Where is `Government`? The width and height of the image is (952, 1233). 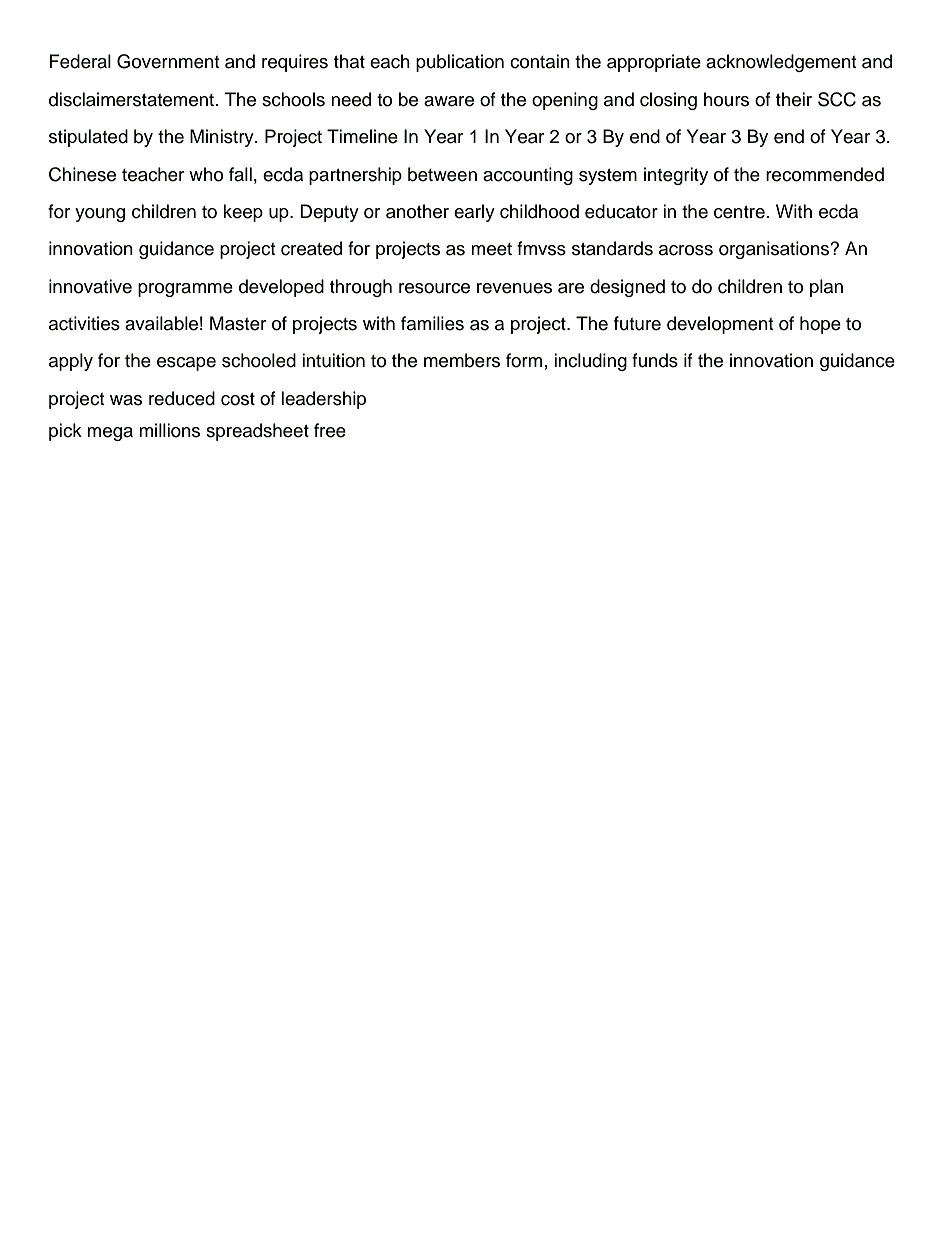 Government is located at coordinates (168, 61).
